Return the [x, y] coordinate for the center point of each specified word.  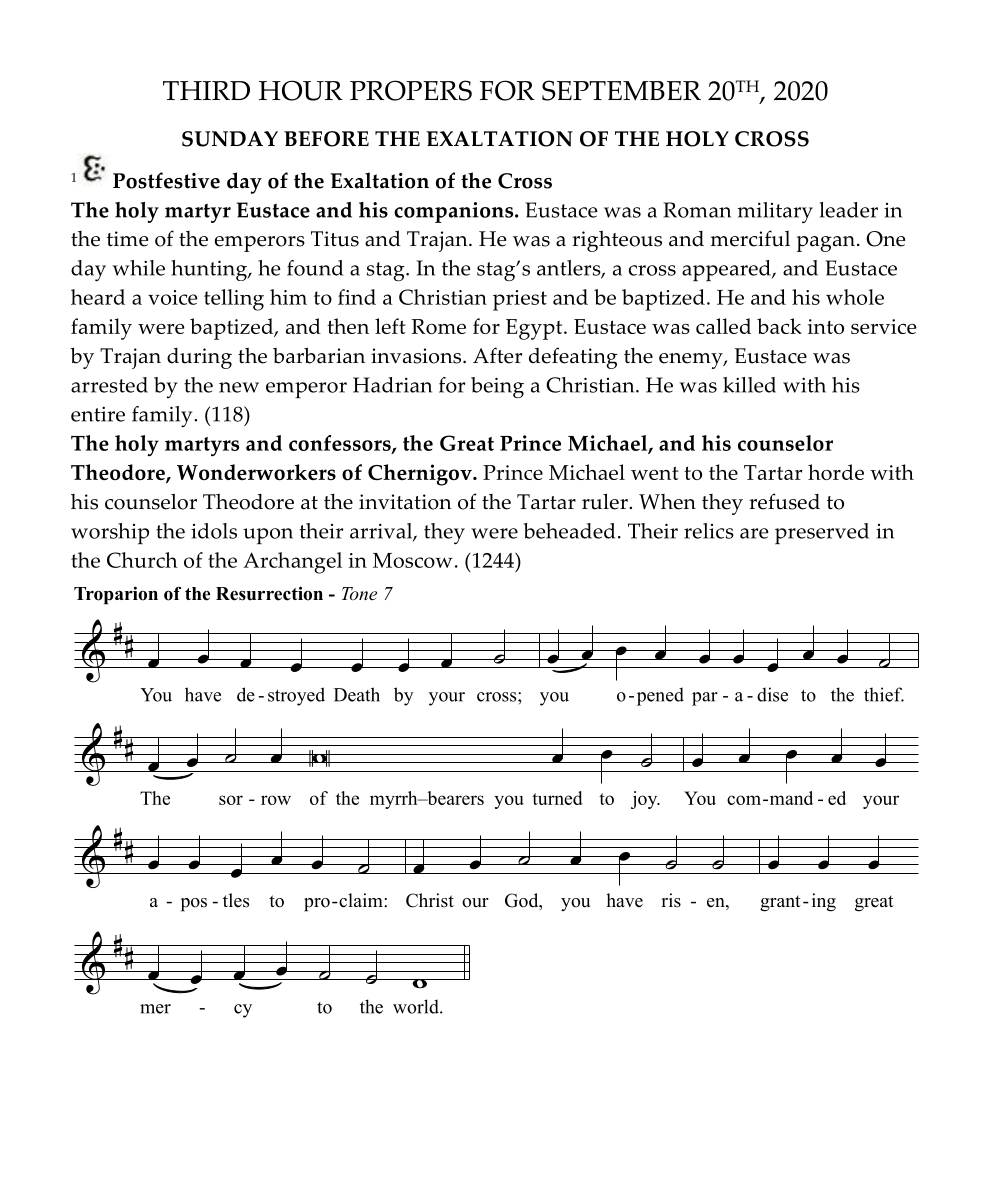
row [276, 800]
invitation [405, 502]
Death [357, 694]
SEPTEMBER [621, 90]
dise [772, 694]
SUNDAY [230, 139]
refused [784, 501]
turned [557, 798]
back [779, 326]
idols [214, 531]
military [775, 212]
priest [520, 300]
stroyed [296, 696]
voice [173, 297]
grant [780, 903]
